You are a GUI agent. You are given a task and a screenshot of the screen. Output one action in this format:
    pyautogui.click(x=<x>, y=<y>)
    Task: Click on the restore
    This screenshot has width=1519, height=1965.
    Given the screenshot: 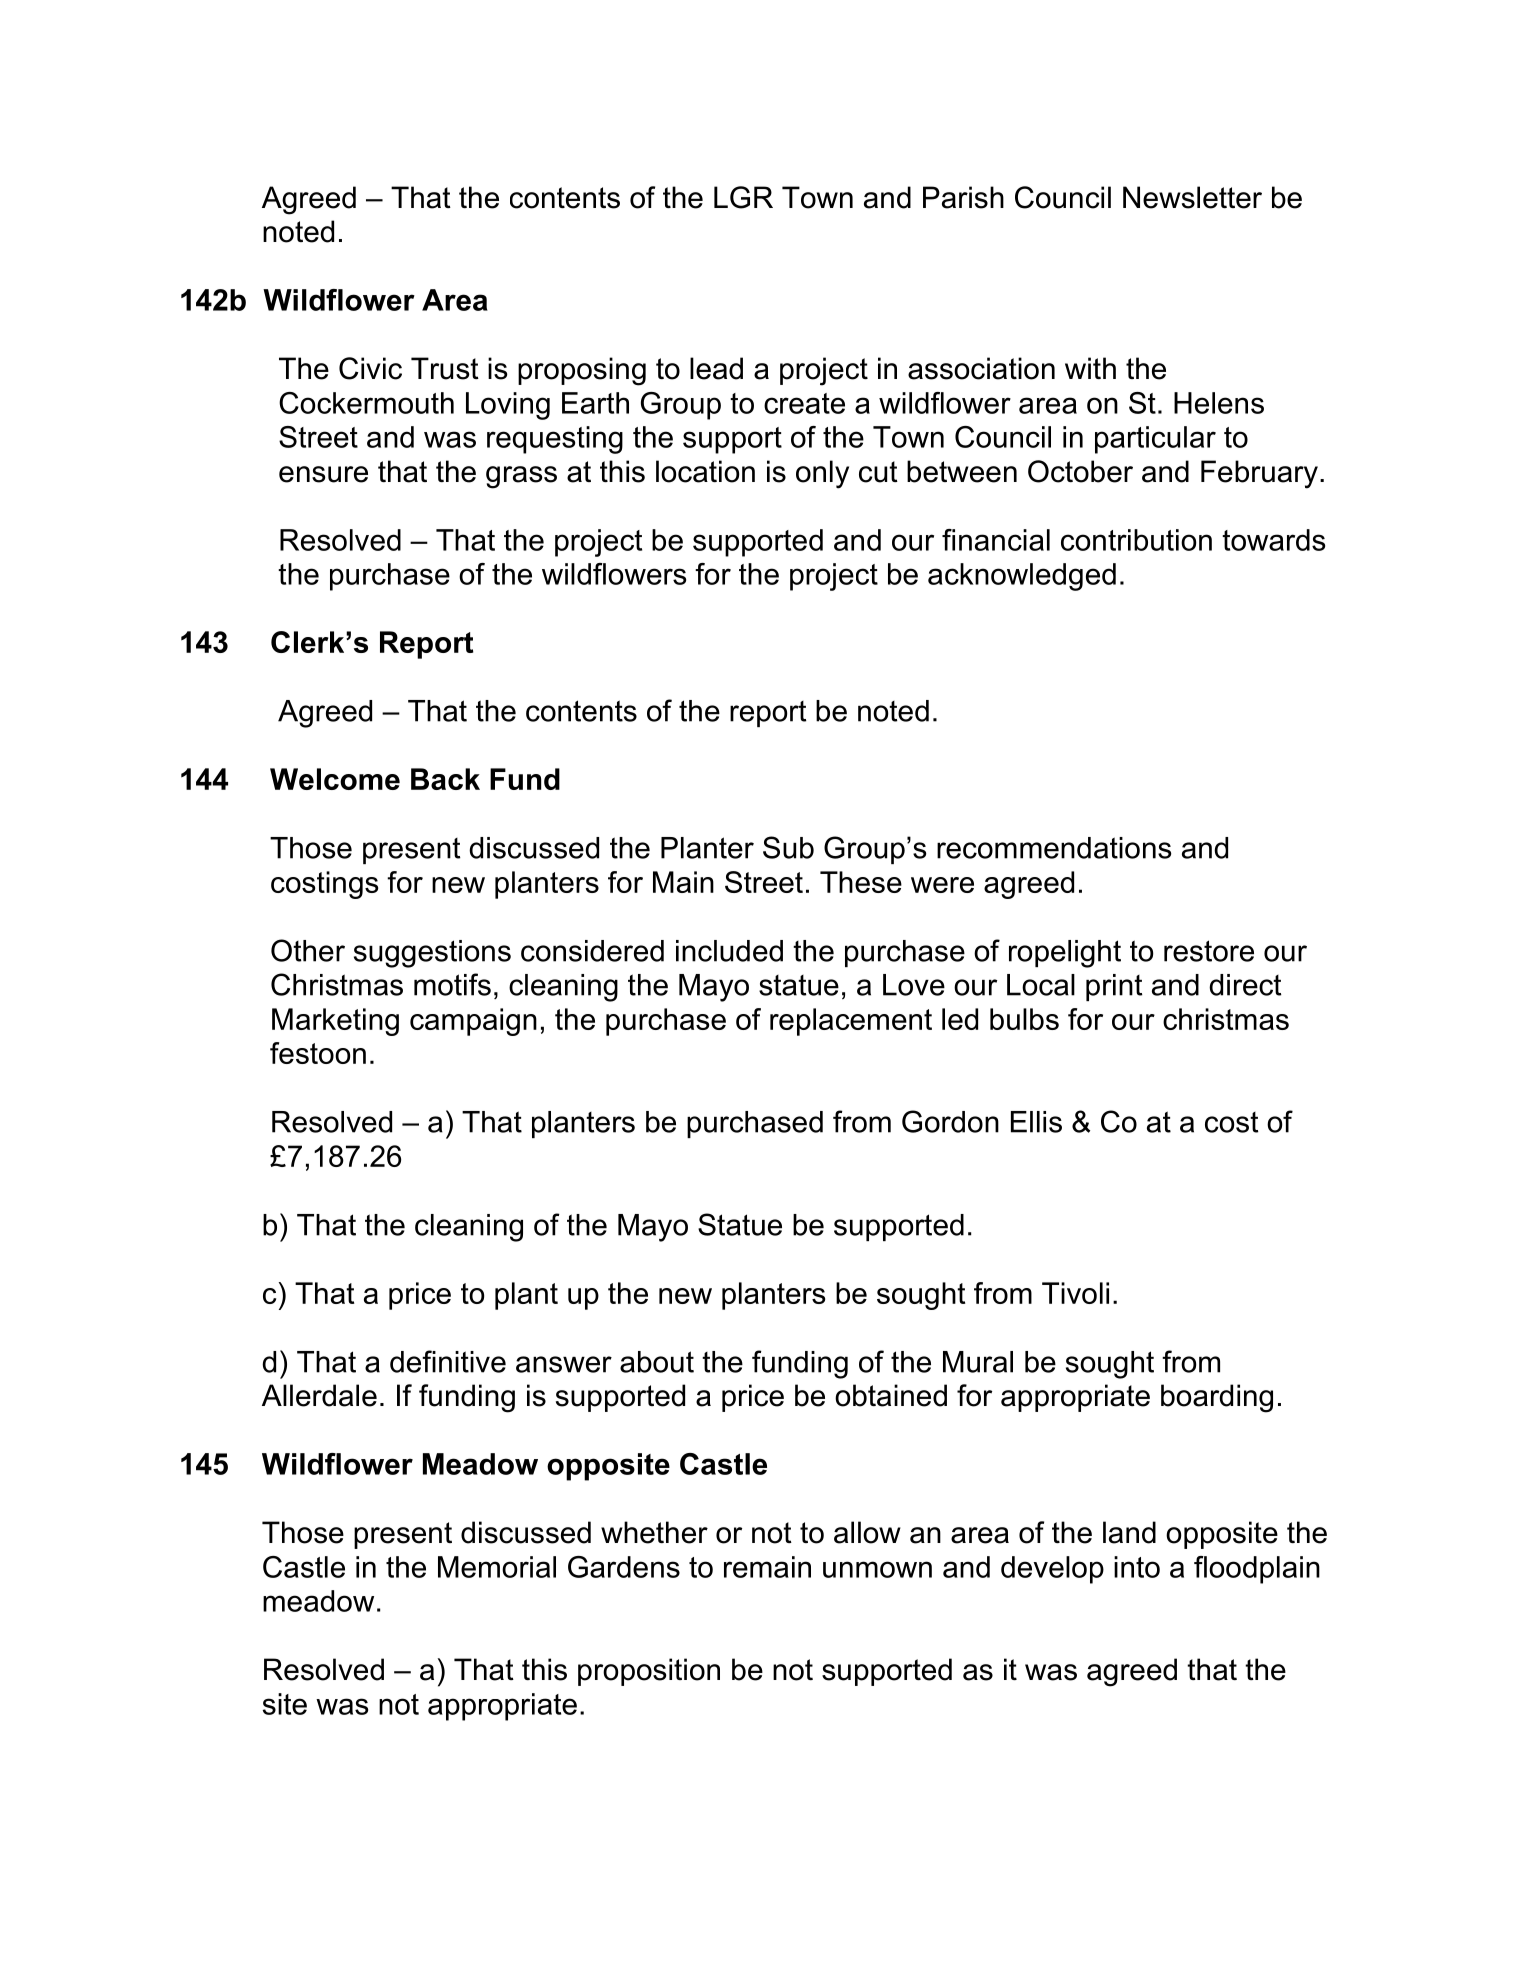 What is the action you would take?
    pyautogui.click(x=1209, y=951)
